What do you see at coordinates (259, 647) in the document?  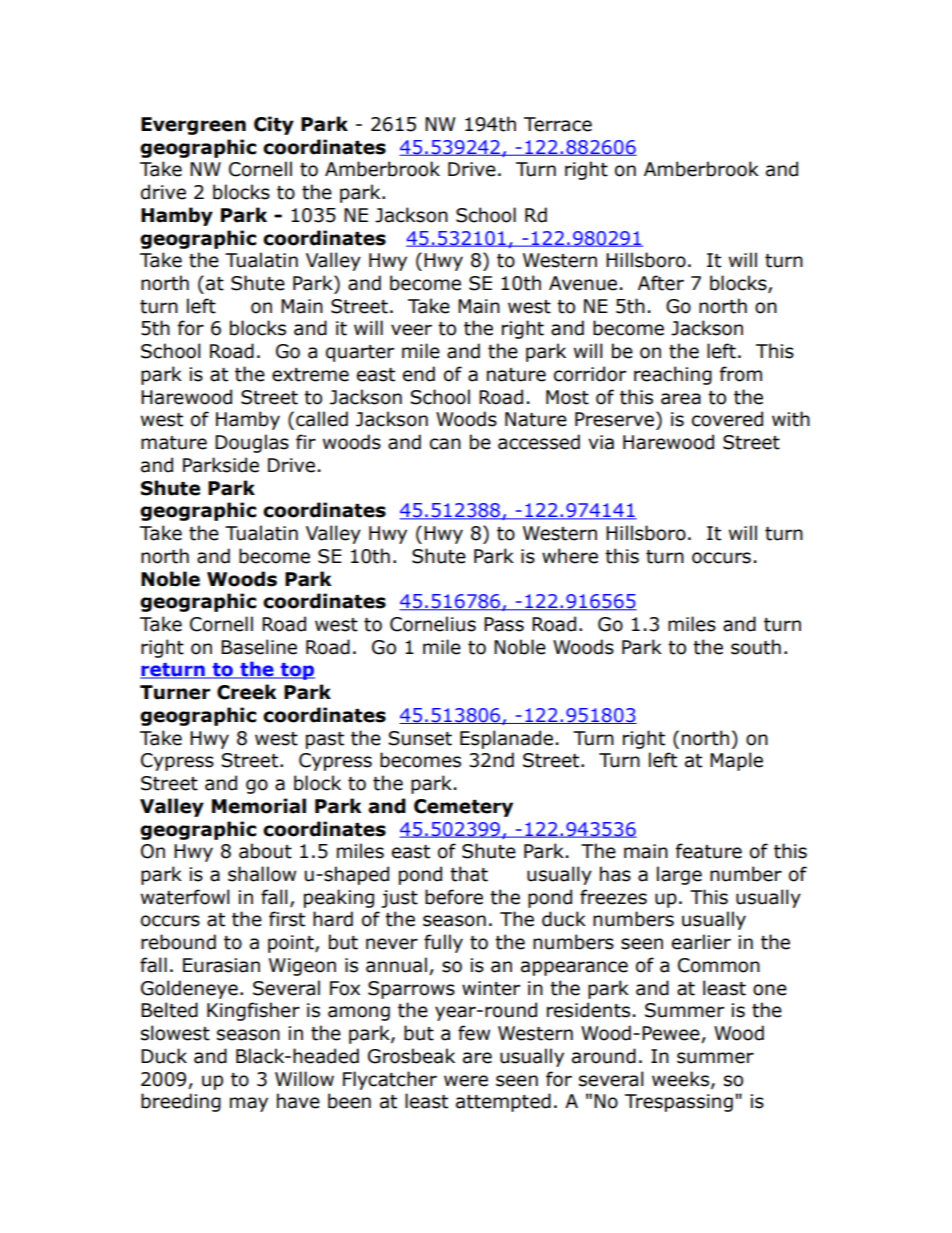 I see `Baseline` at bounding box center [259, 647].
